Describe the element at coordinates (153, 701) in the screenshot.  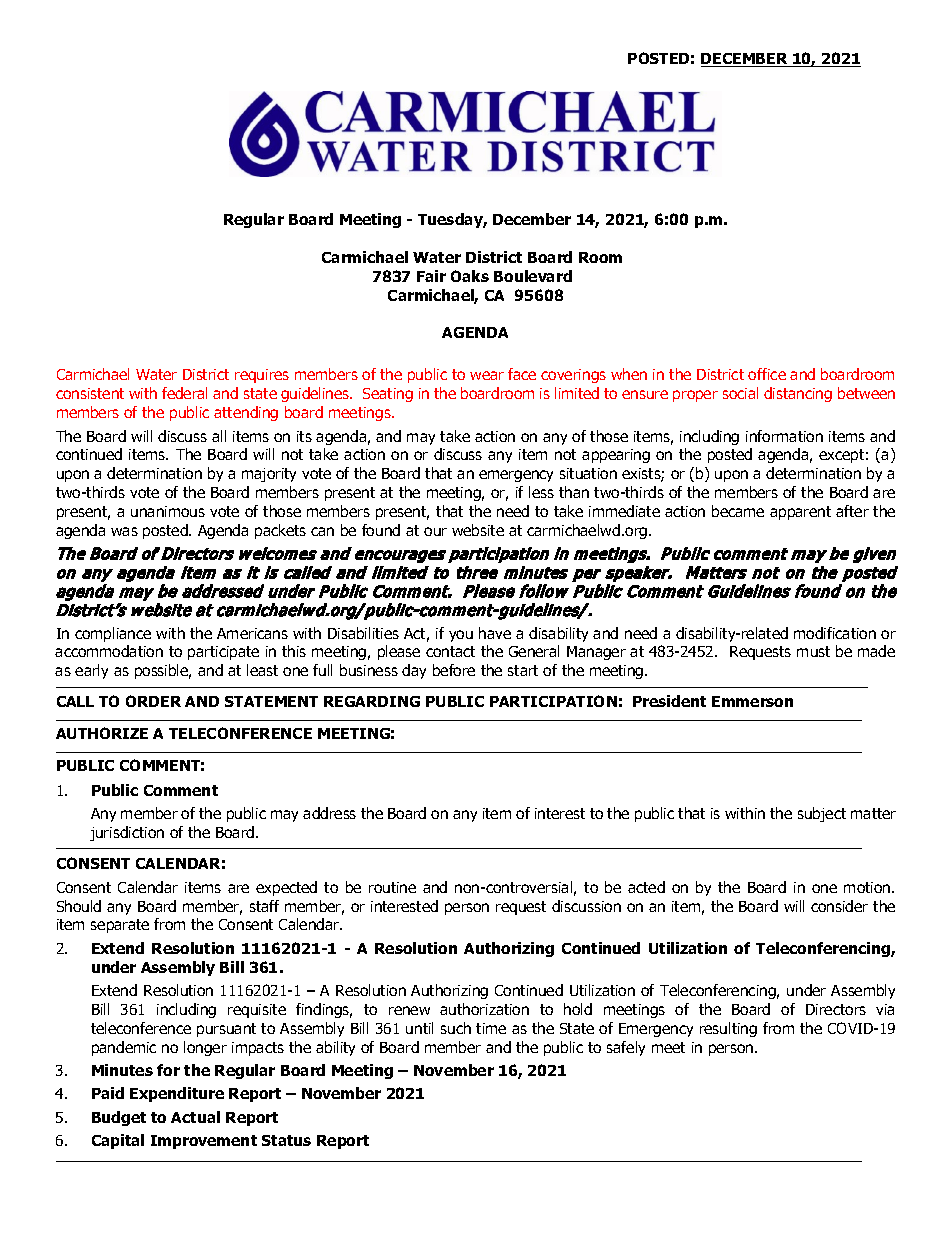
I see `ORDER` at that location.
